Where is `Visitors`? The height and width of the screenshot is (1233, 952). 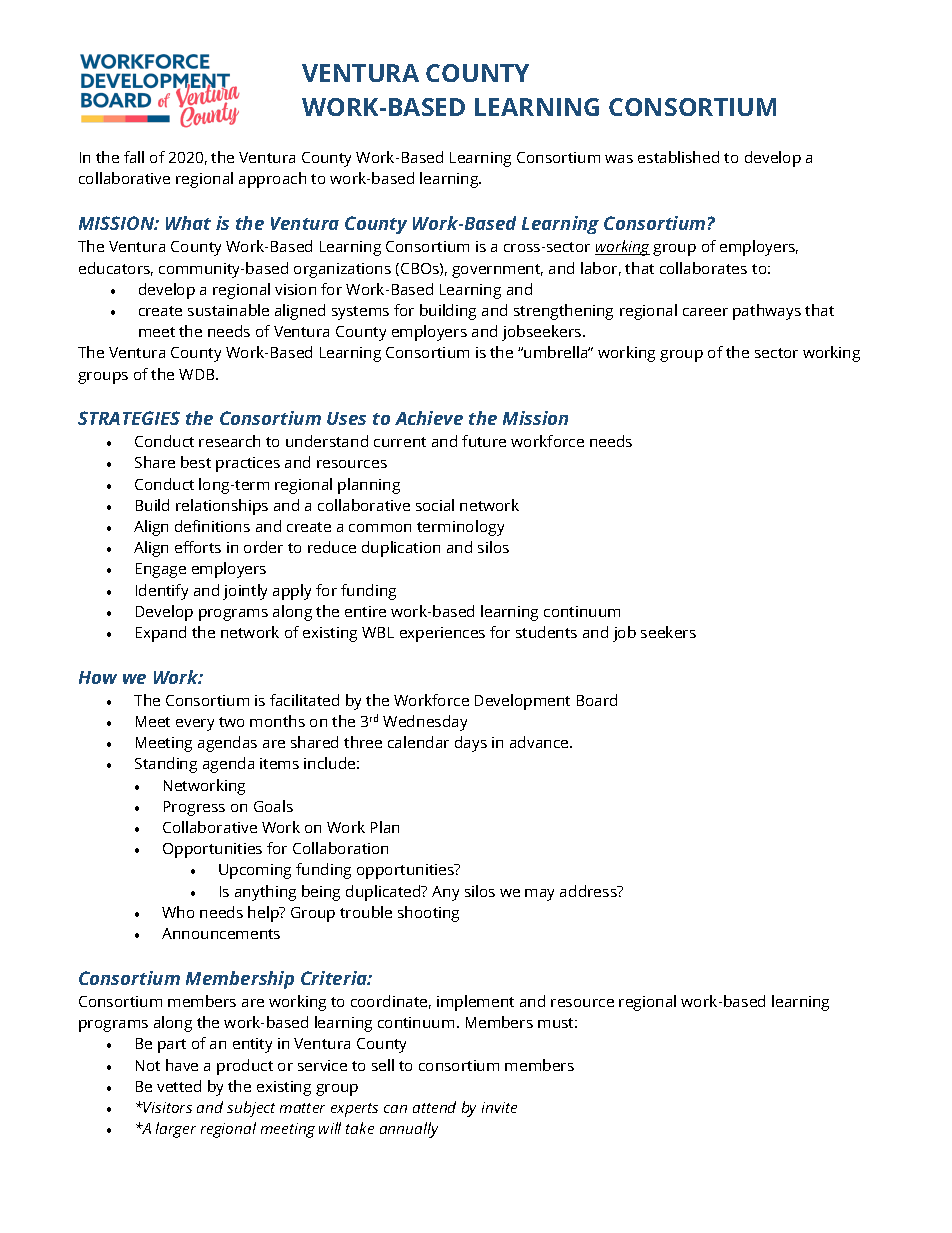 Visitors is located at coordinates (167, 1107).
